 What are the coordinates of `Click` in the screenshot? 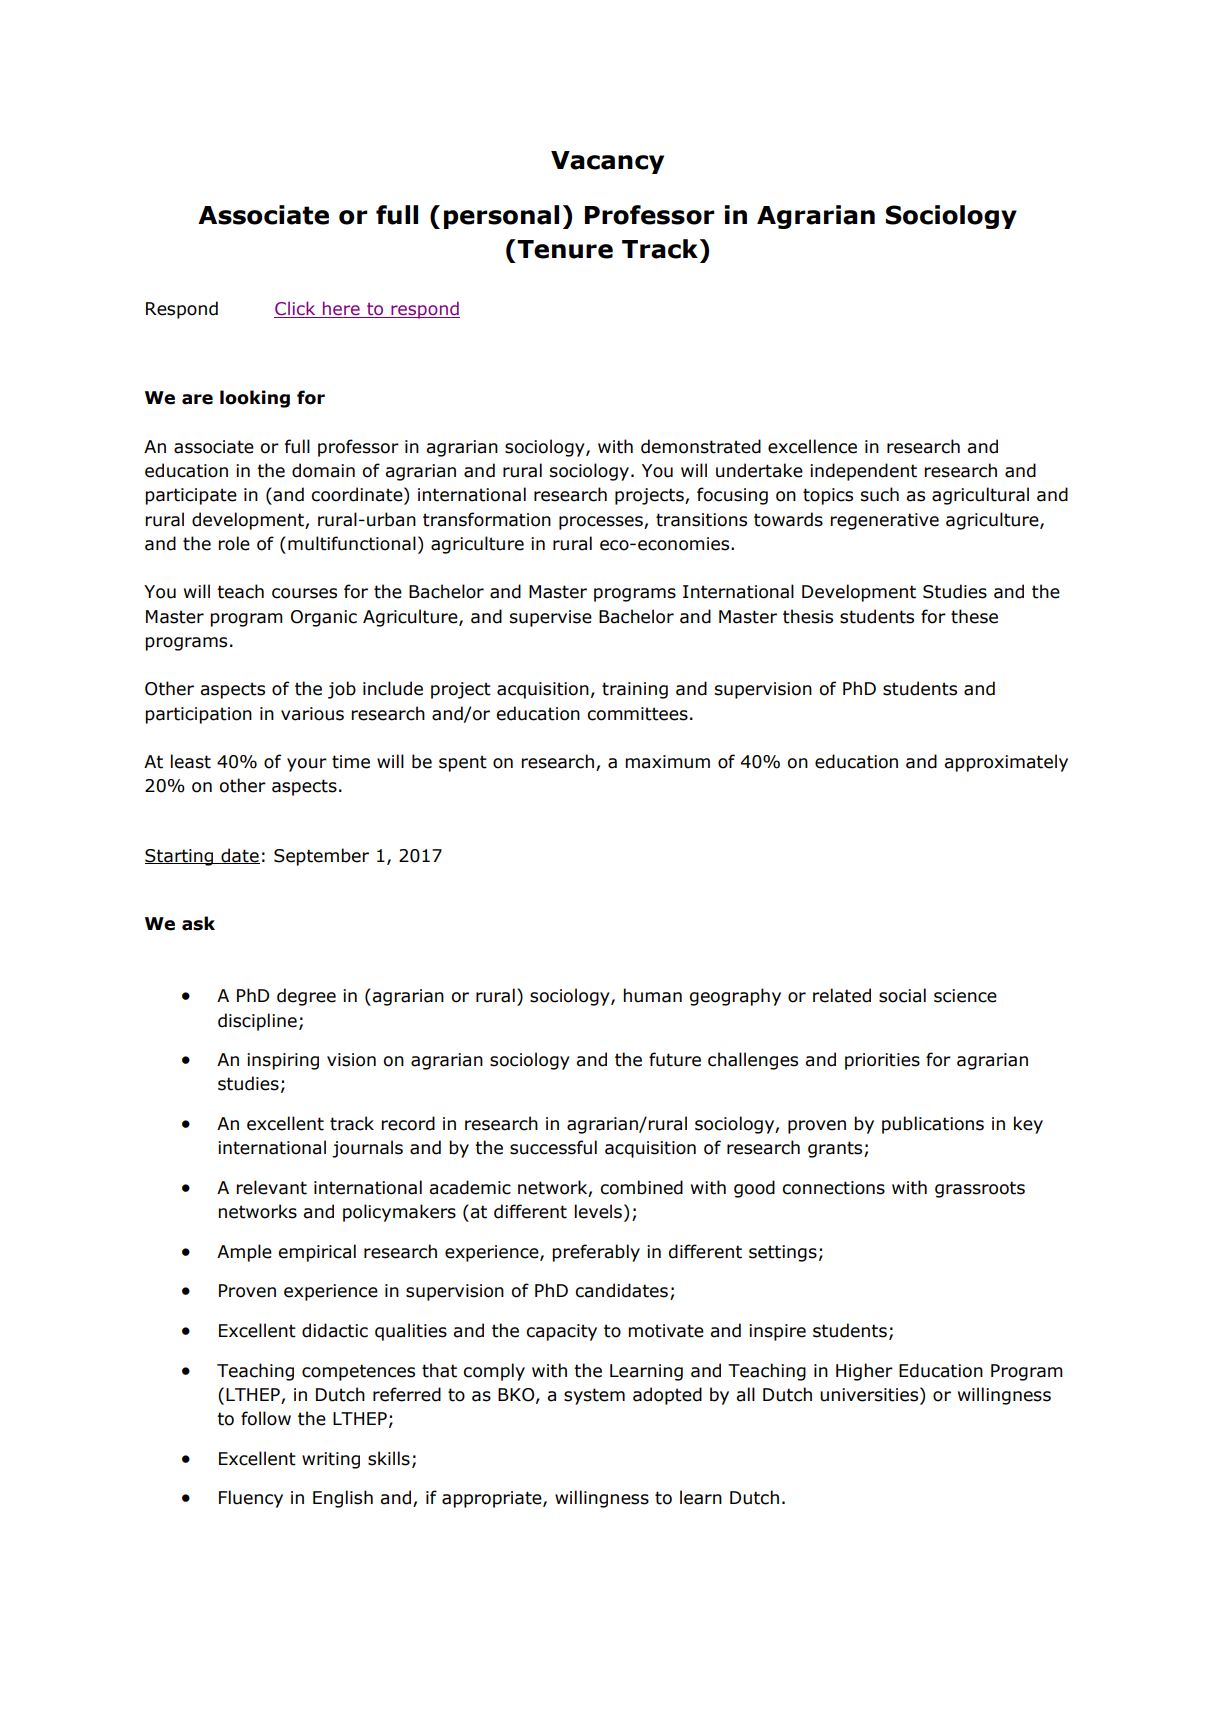 It's located at (296, 309).
